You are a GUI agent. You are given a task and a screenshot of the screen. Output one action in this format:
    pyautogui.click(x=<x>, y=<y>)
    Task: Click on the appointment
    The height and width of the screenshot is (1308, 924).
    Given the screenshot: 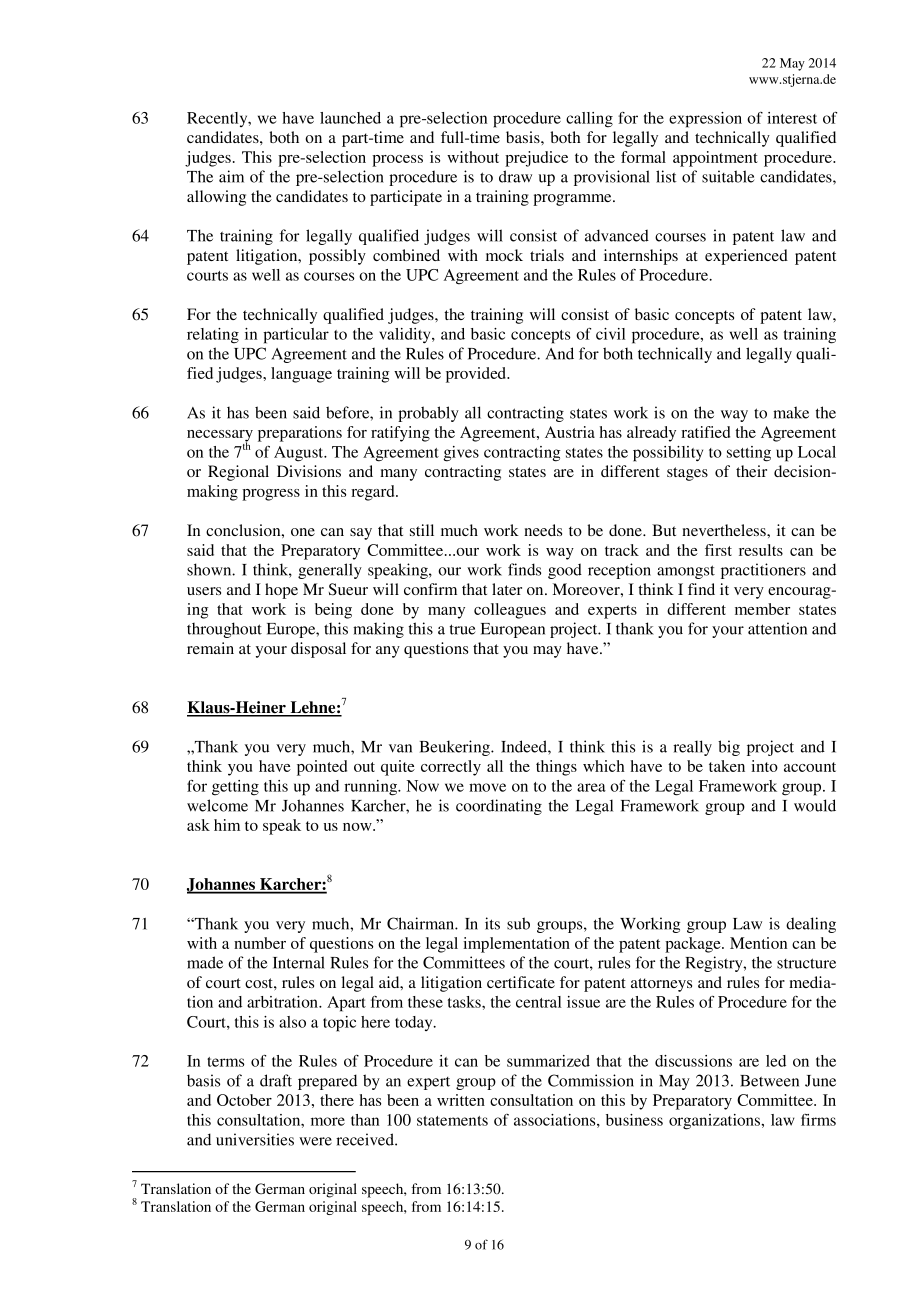 What is the action you would take?
    pyautogui.click(x=715, y=159)
